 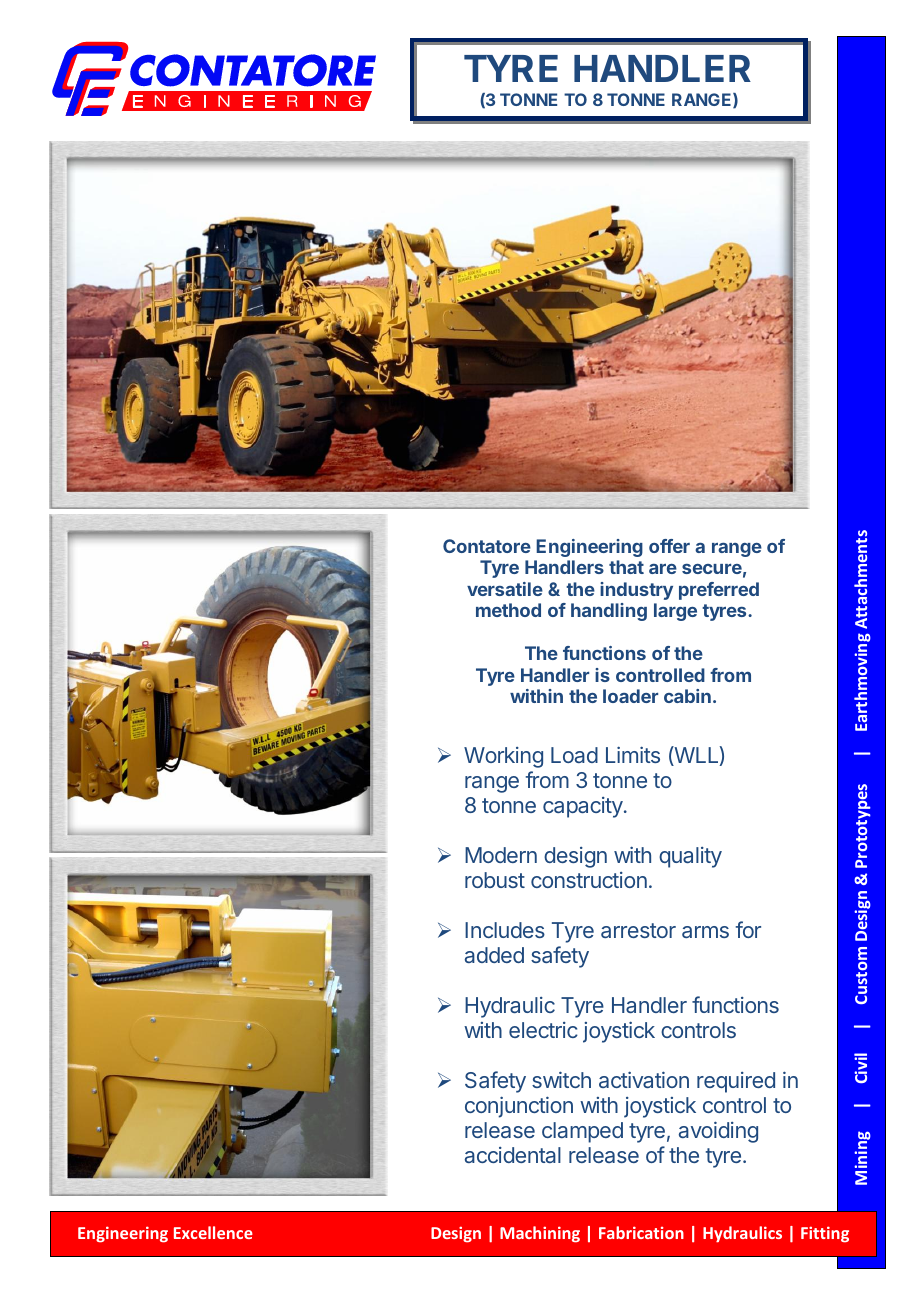 I want to click on versatile, so click(x=505, y=589).
